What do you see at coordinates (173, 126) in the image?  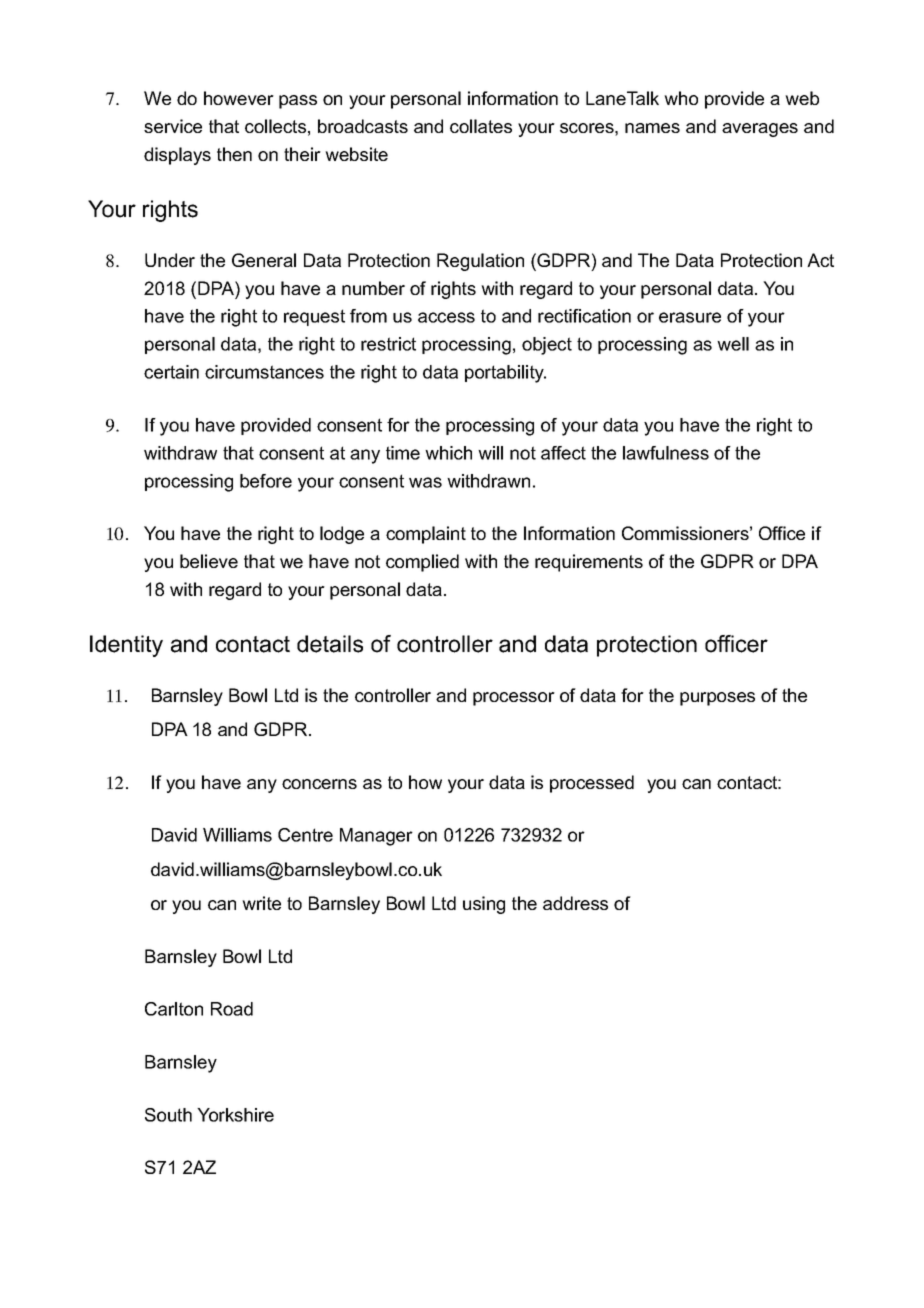 I see `service` at bounding box center [173, 126].
